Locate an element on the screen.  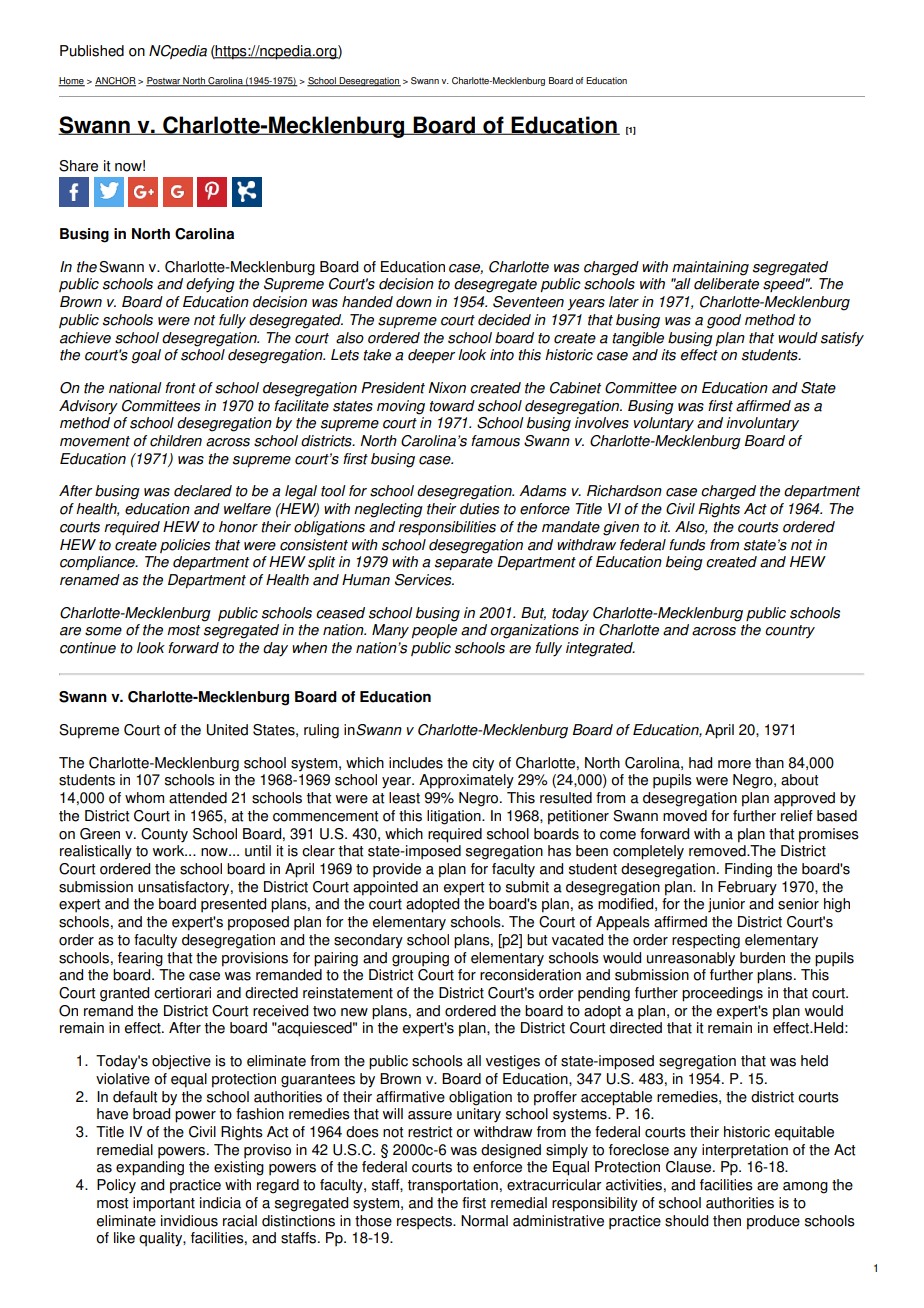
people is located at coordinates (434, 631).
